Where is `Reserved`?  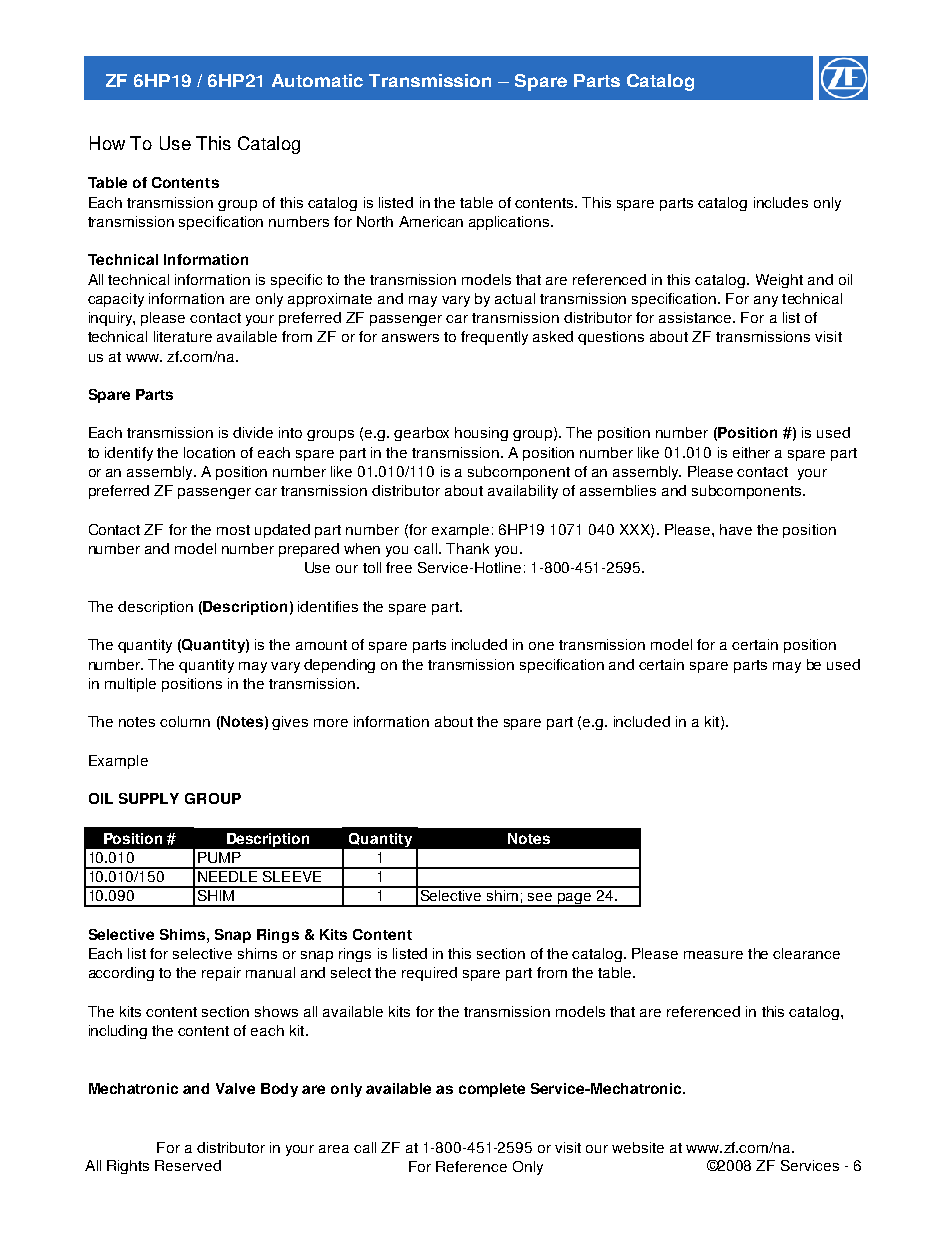 Reserved is located at coordinates (188, 1165).
